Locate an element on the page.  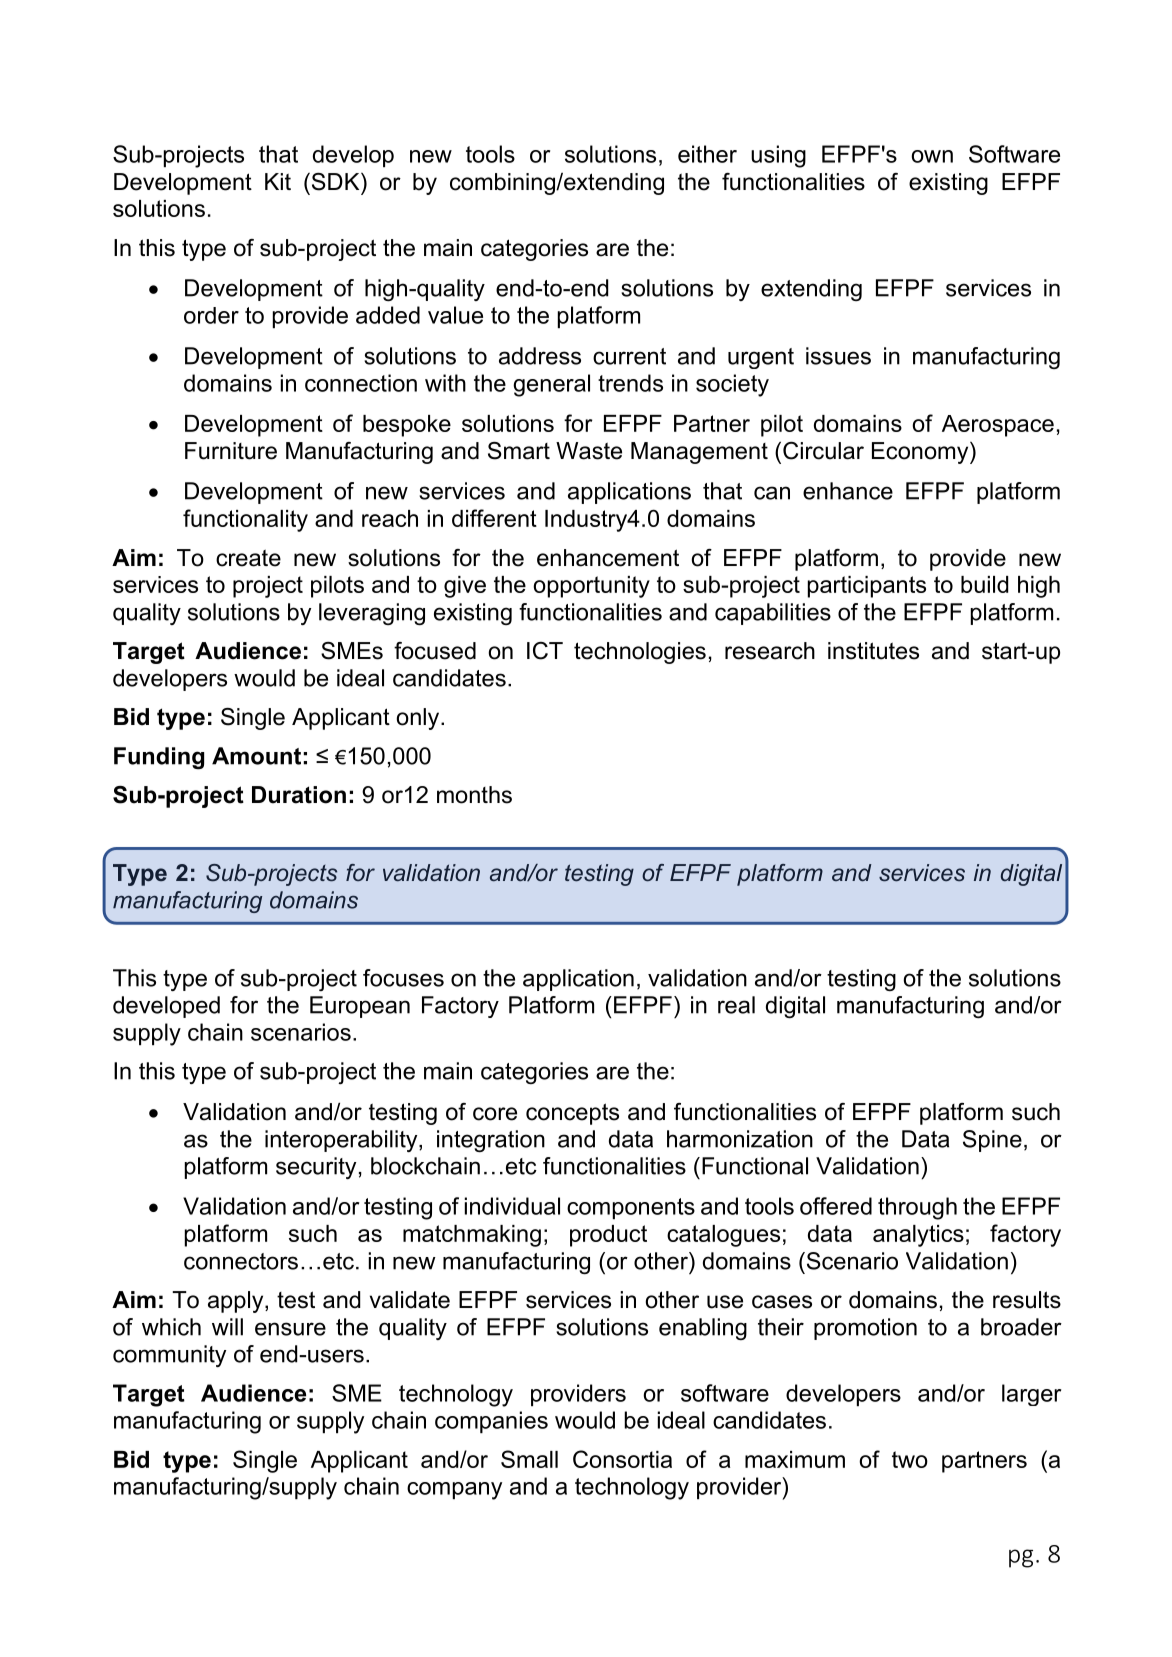
community is located at coordinates (169, 1356).
